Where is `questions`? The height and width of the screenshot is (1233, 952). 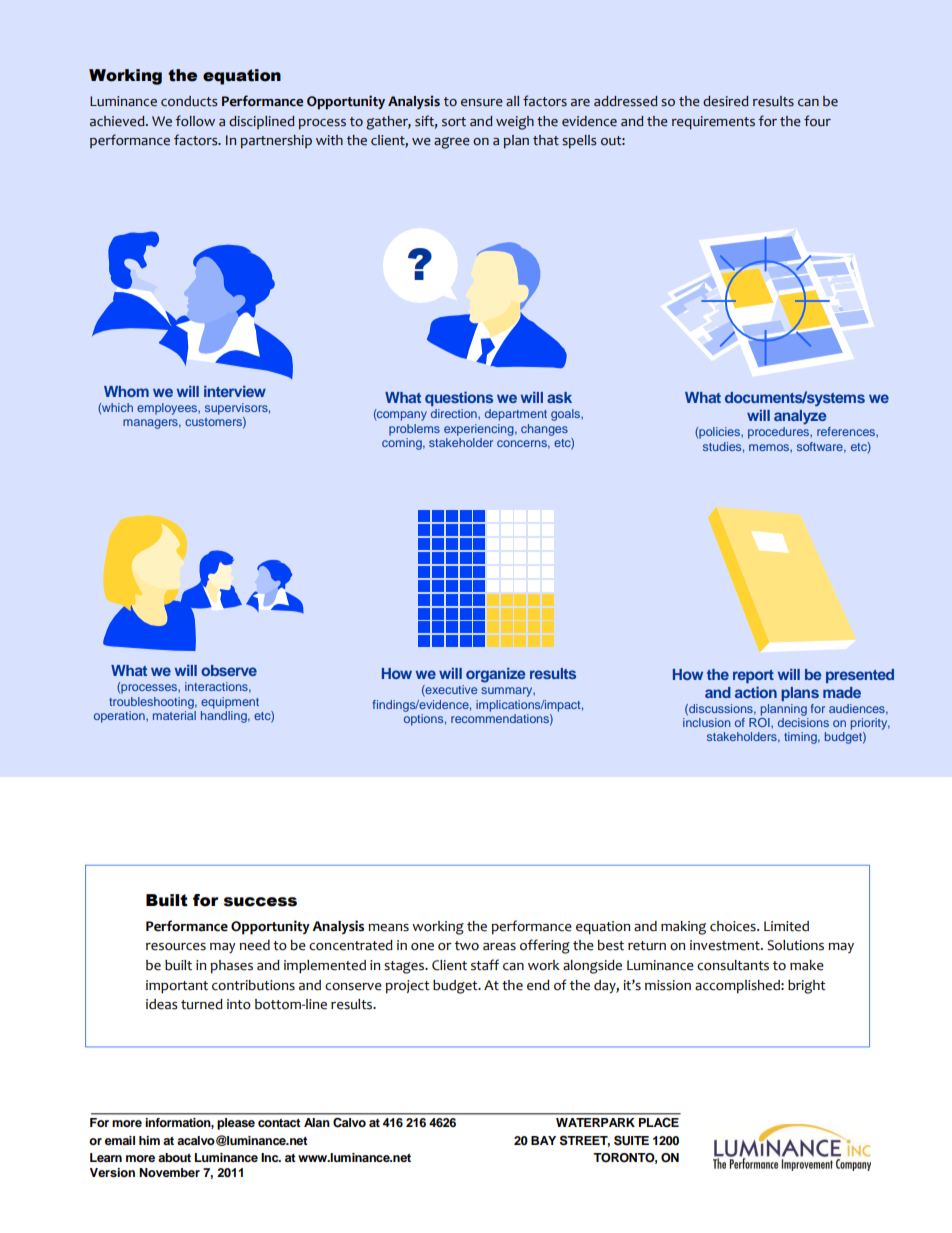 questions is located at coordinates (459, 399).
